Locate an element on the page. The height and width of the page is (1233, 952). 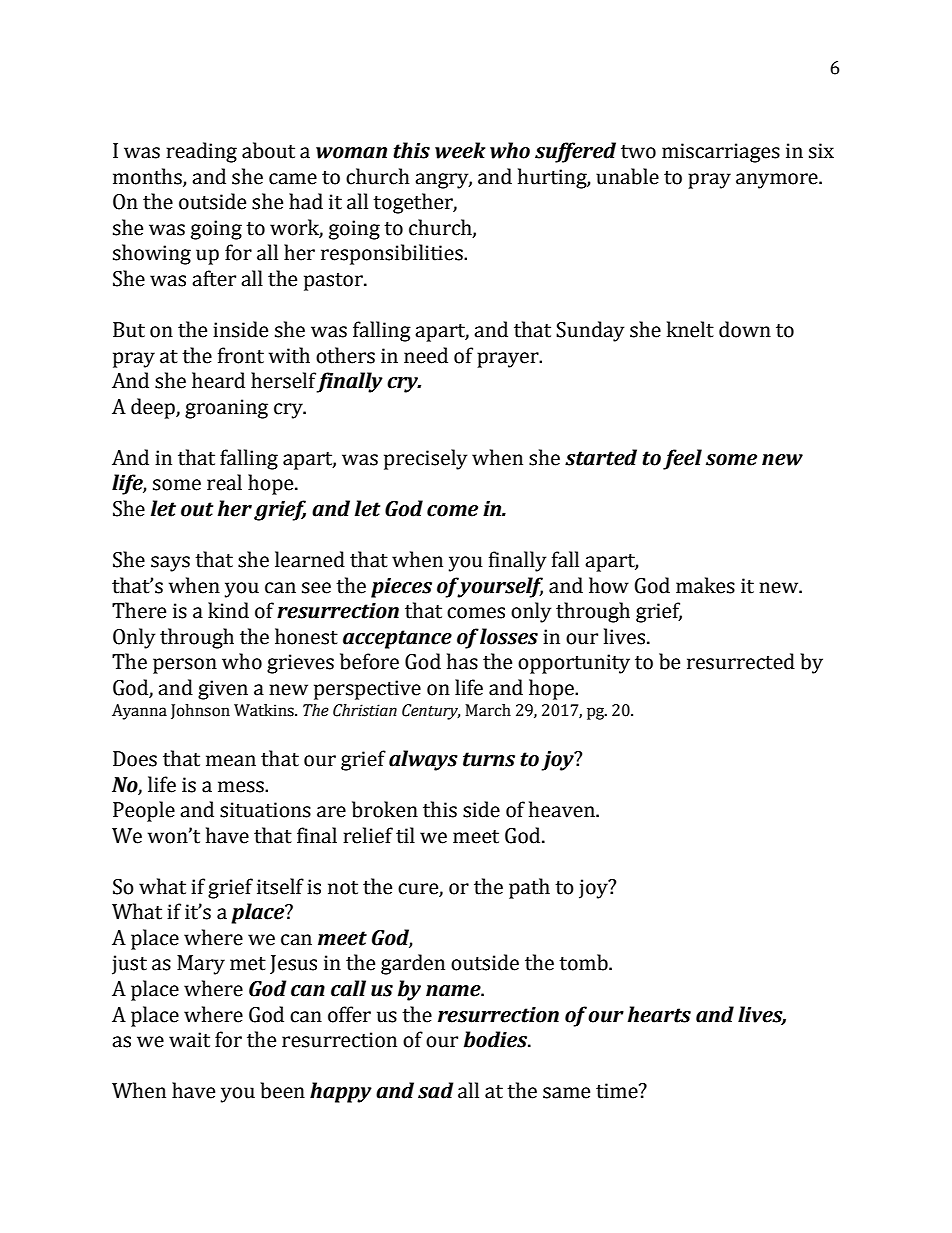
mean is located at coordinates (231, 761).
